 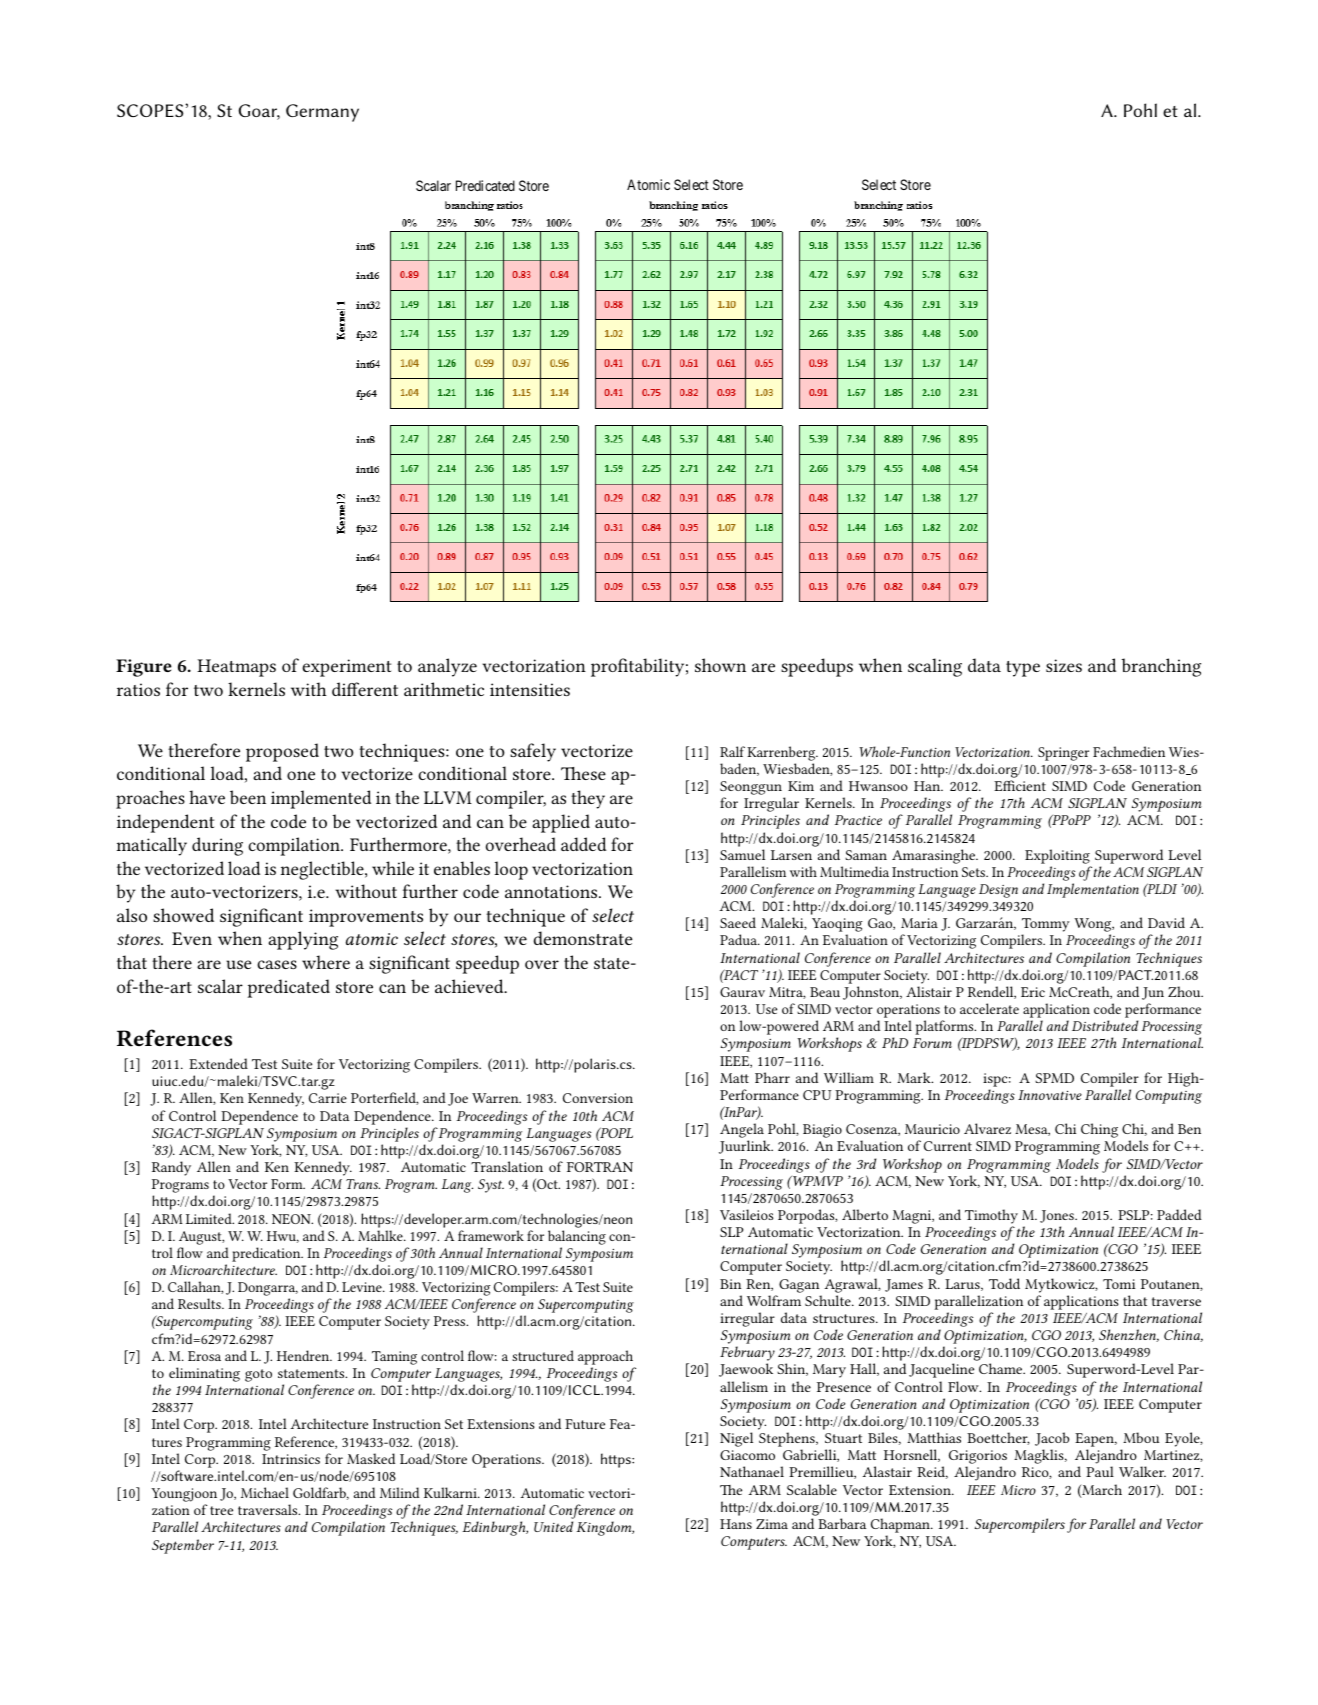 What do you see at coordinates (720, 665) in the document?
I see `shown` at bounding box center [720, 665].
